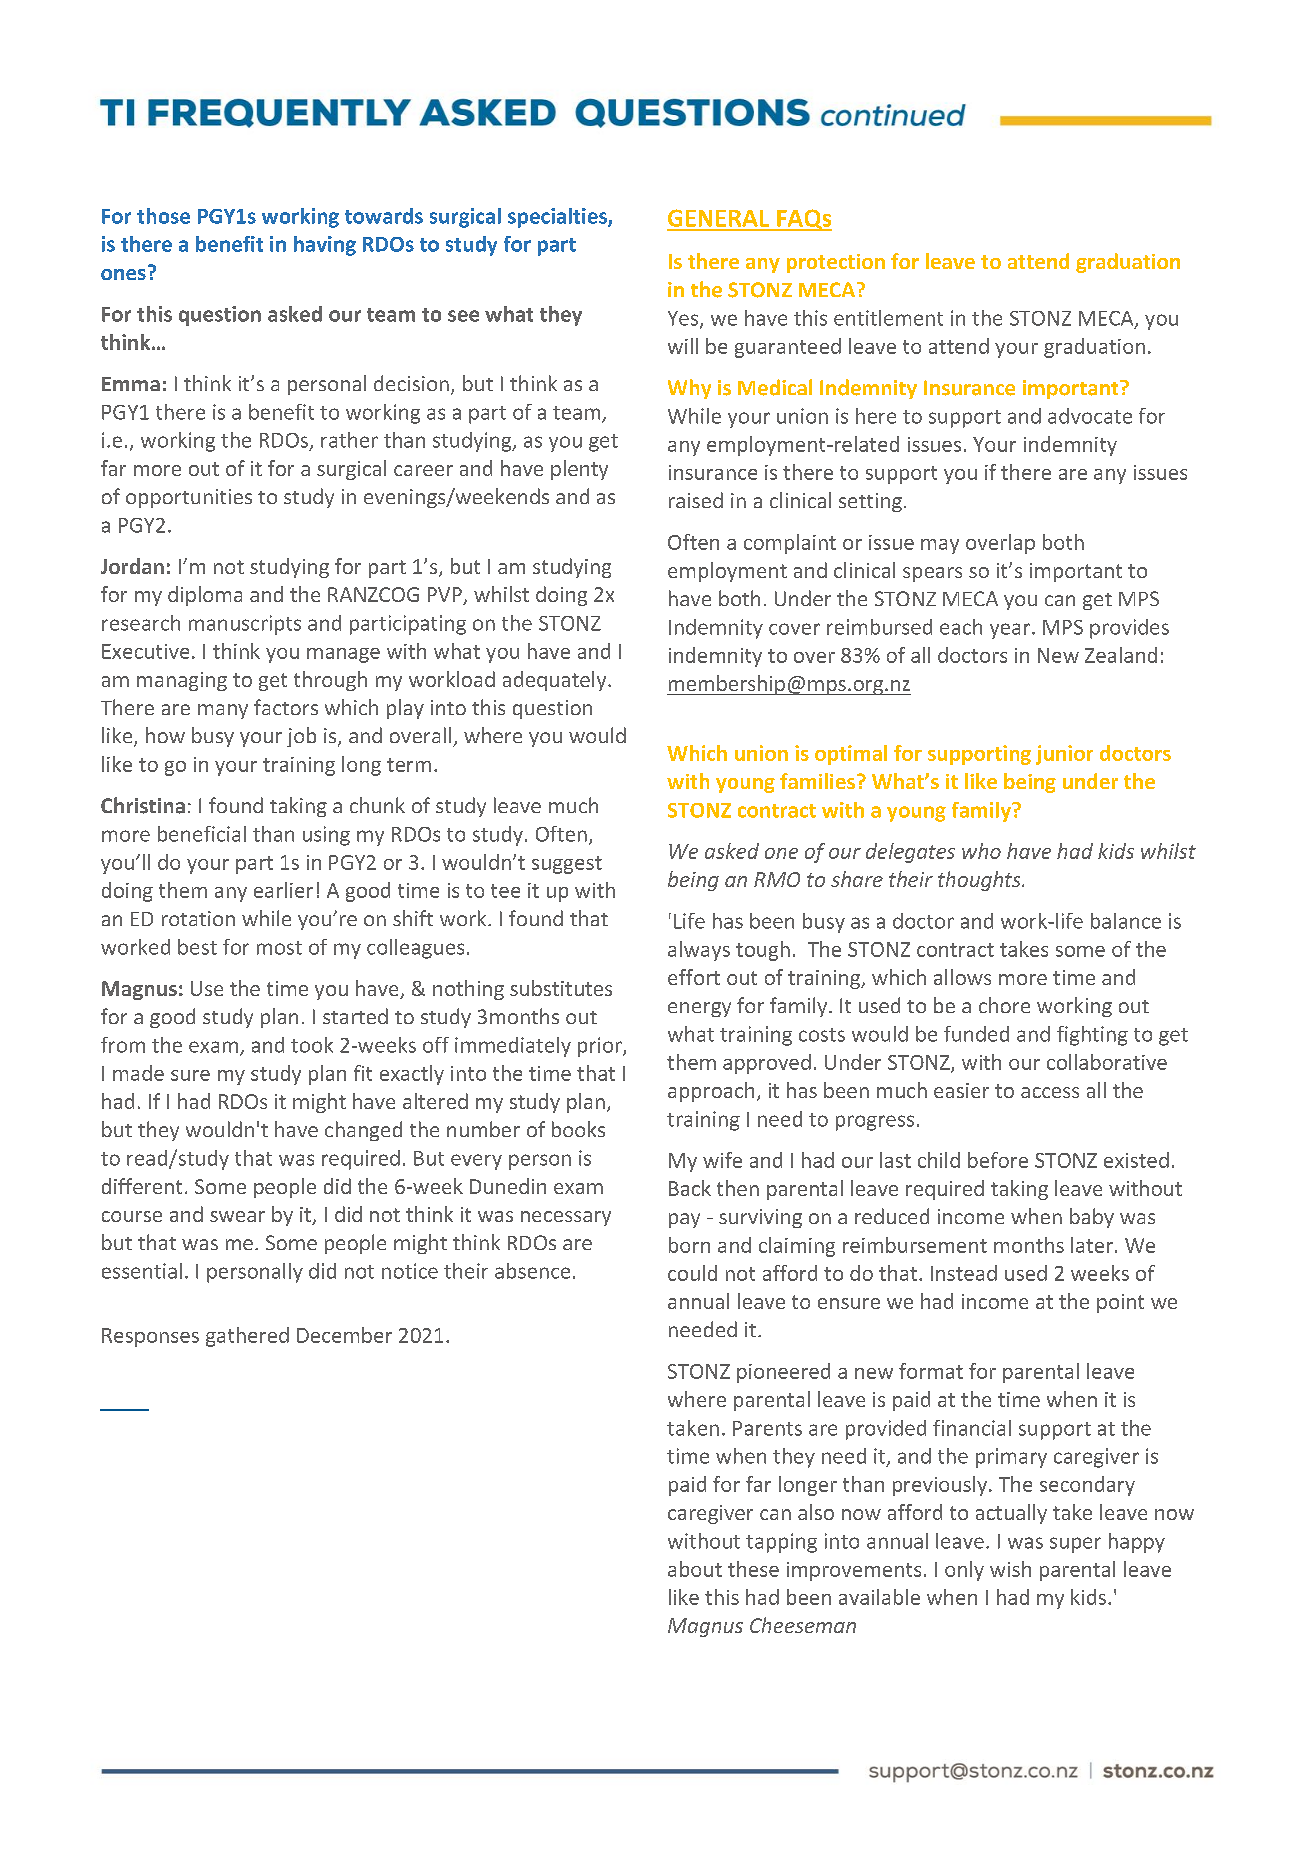 This document has height=1856, width=1311. Describe the element at coordinates (150, 1337) in the document. I see `Responses` at that location.
